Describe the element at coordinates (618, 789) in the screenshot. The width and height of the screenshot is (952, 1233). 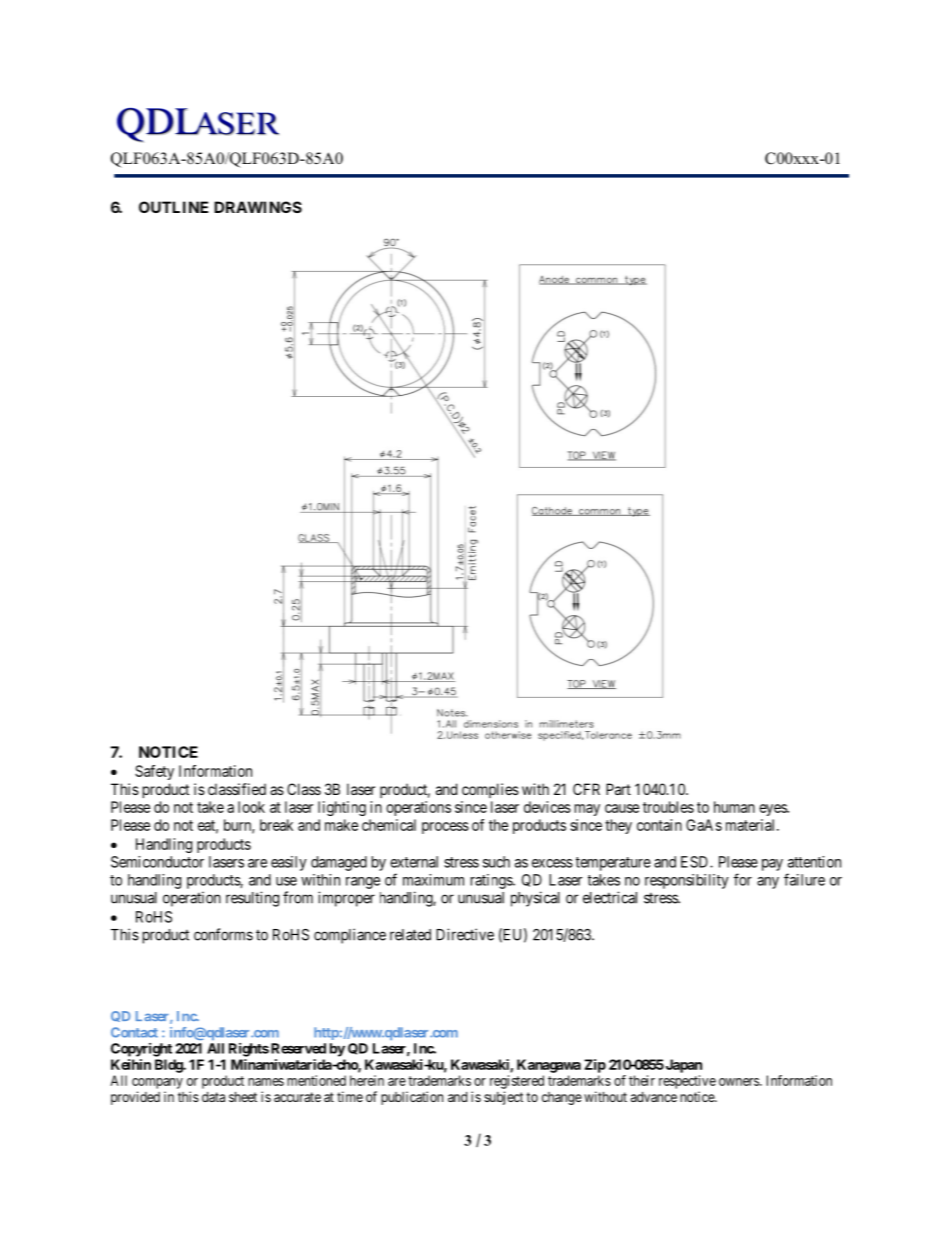
I see `Part` at that location.
